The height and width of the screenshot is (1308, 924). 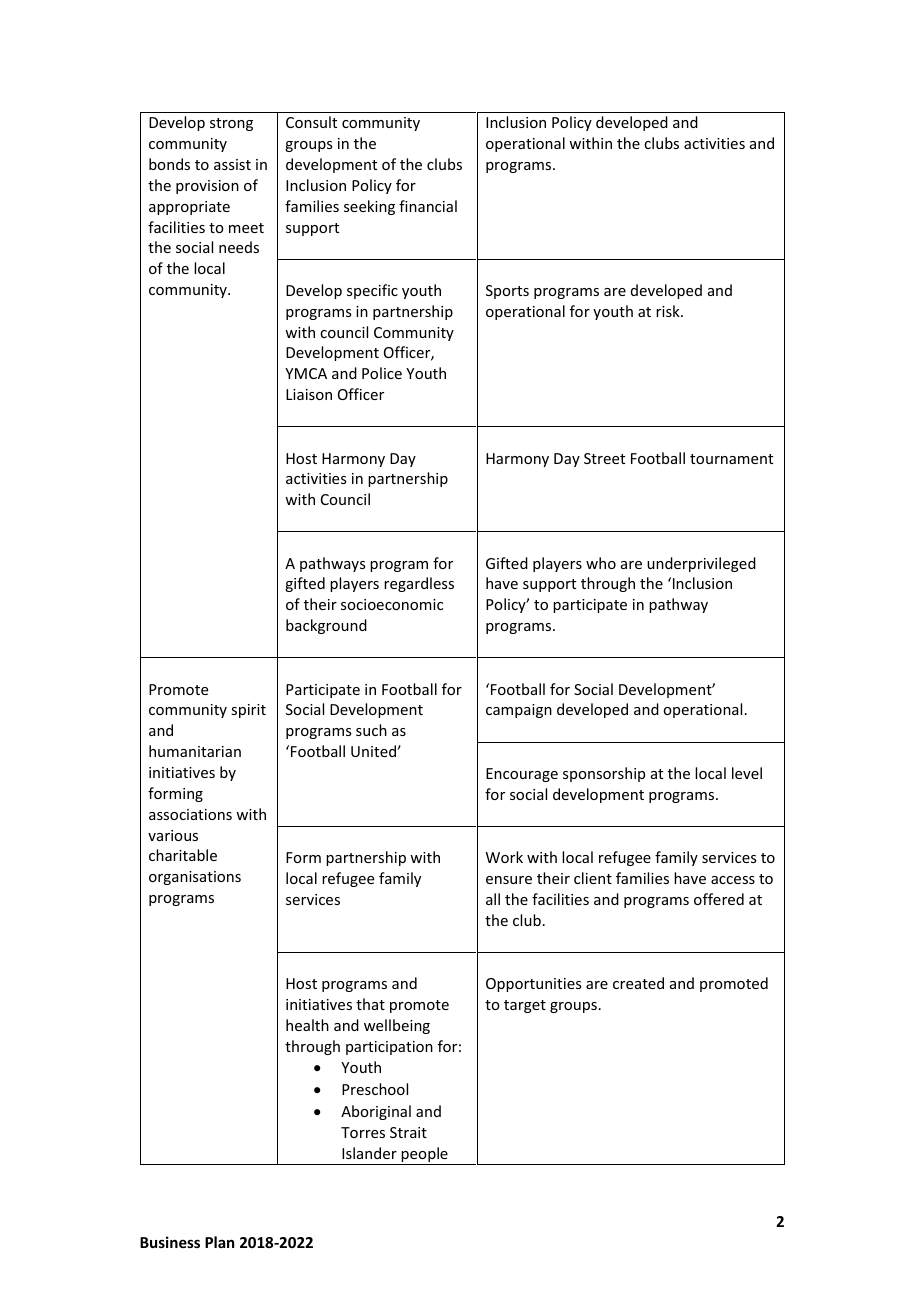 What do you see at coordinates (219, 1242) in the screenshot?
I see `Plan` at bounding box center [219, 1242].
